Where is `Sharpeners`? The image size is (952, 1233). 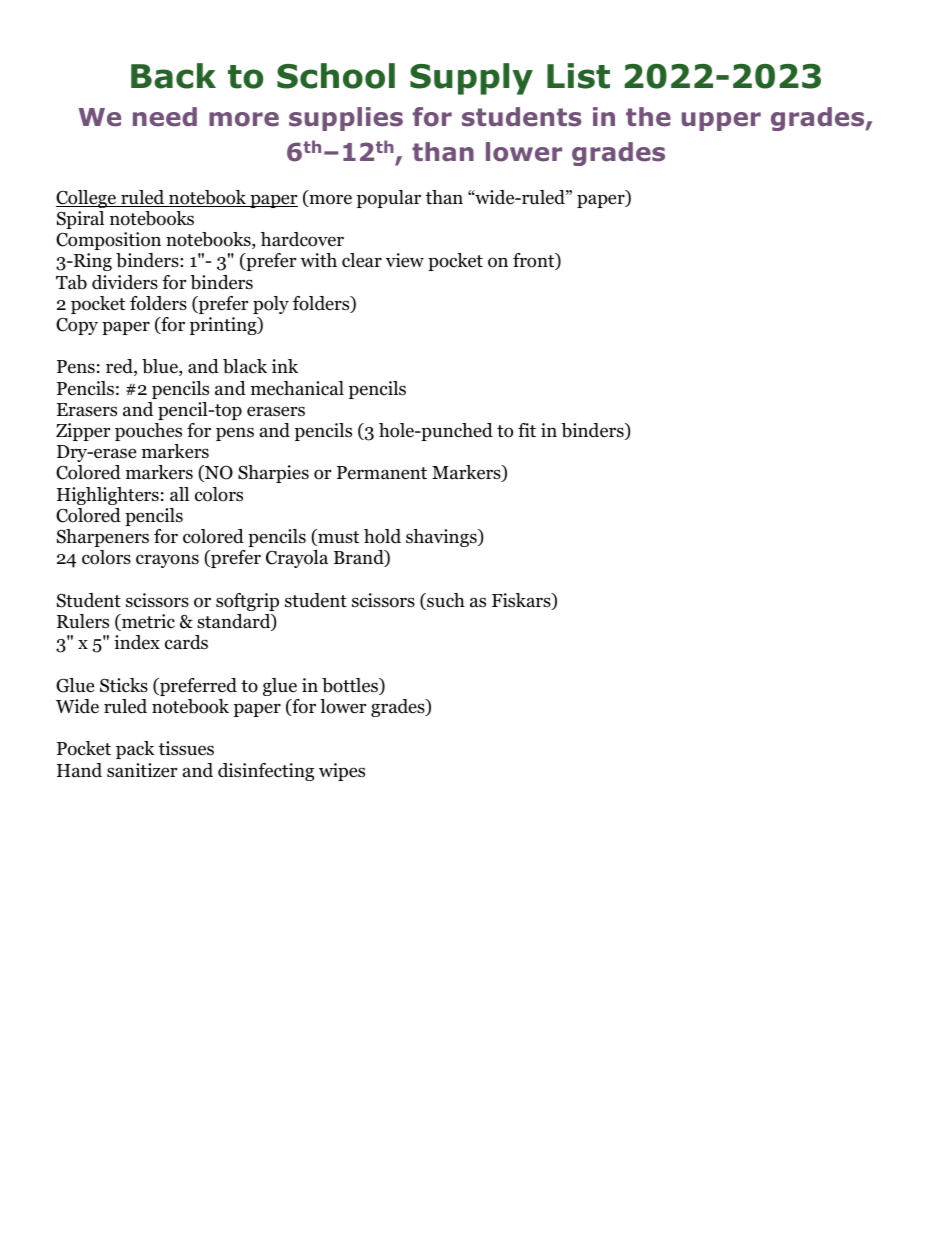
Sharpeners is located at coordinates (103, 538).
